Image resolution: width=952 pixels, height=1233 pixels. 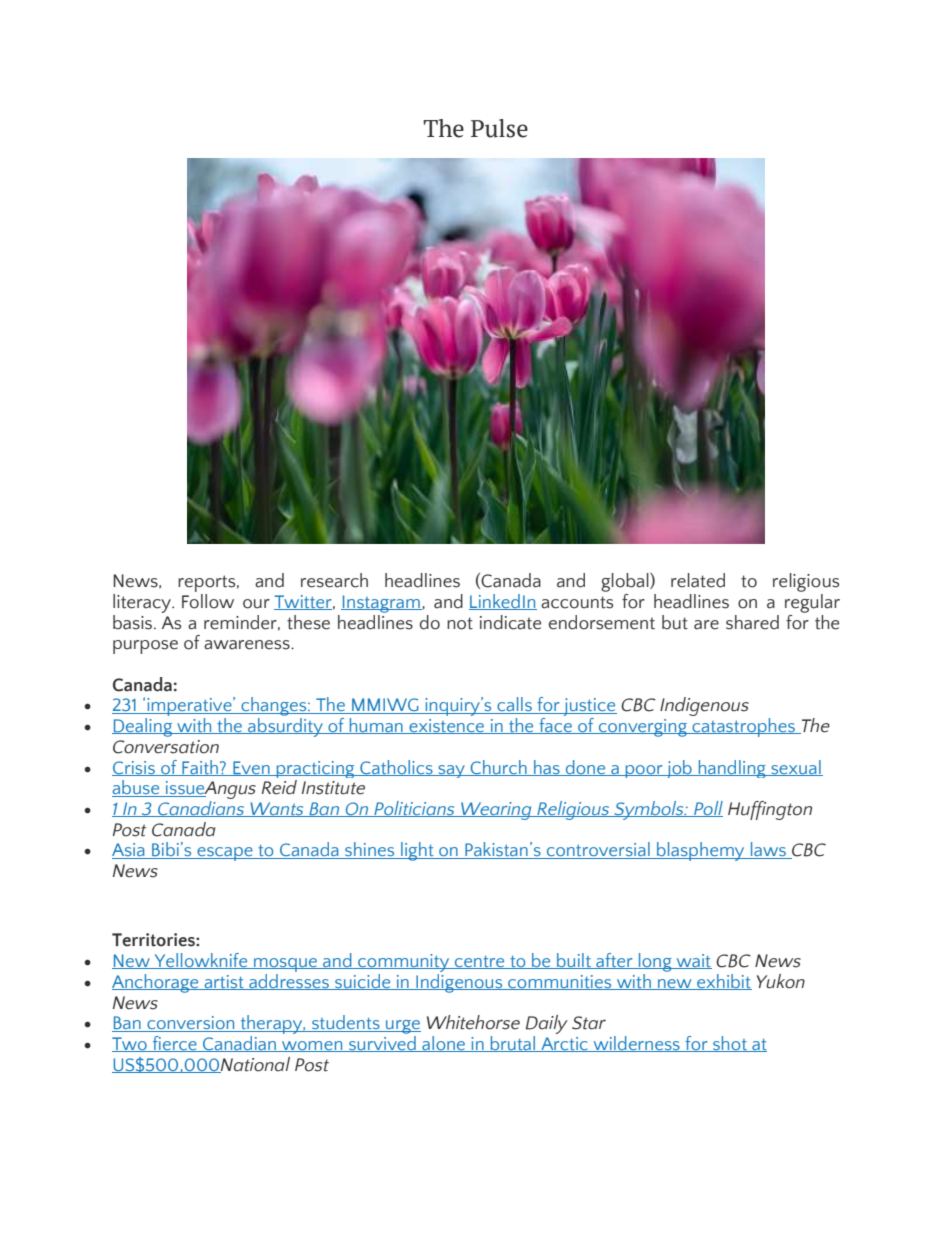 What do you see at coordinates (446, 726) in the screenshot?
I see `existence` at bounding box center [446, 726].
